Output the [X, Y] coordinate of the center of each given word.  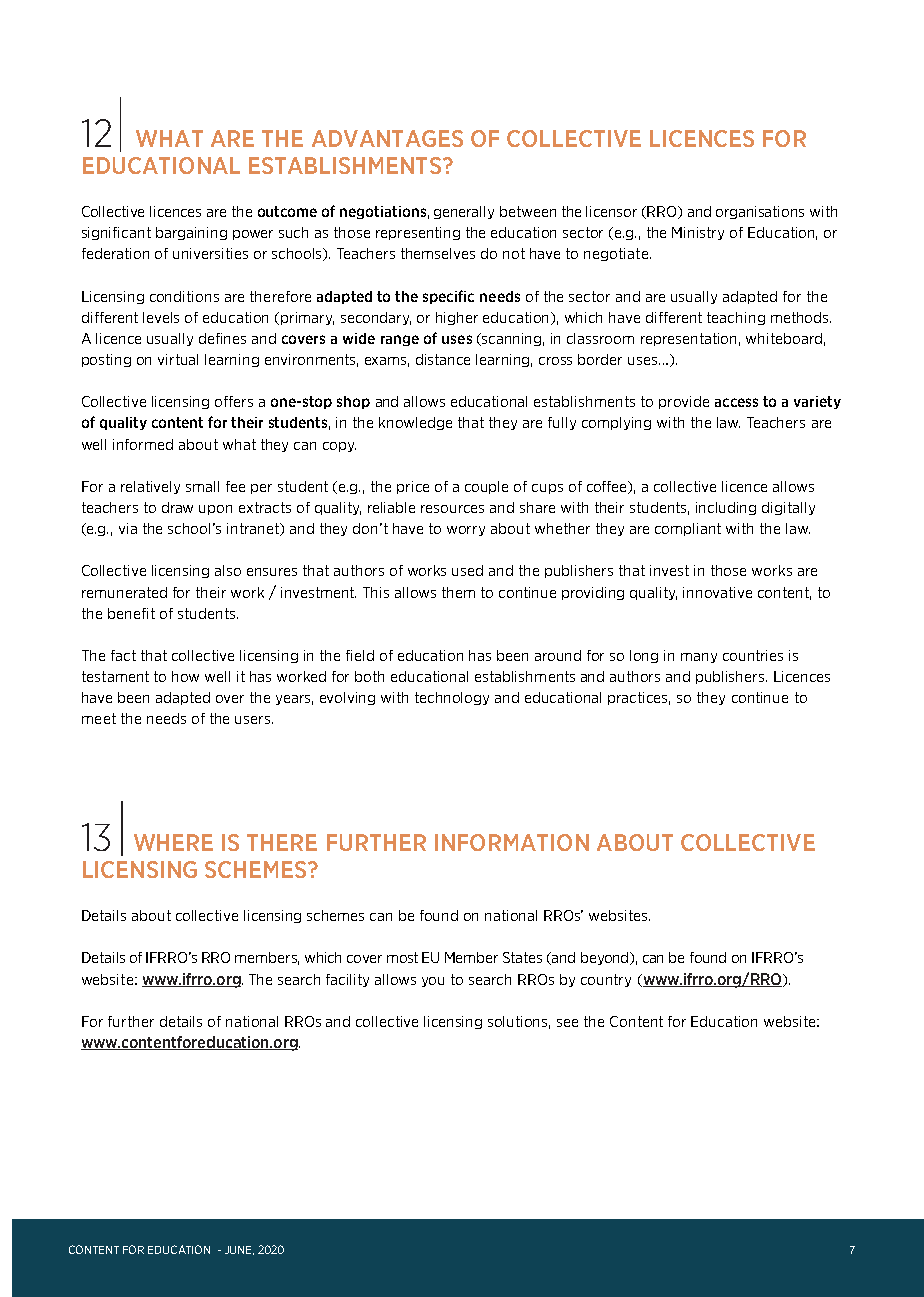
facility [347, 980]
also [228, 570]
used [467, 570]
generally [464, 212]
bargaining [191, 233]
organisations [760, 212]
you [433, 982]
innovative [717, 592]
